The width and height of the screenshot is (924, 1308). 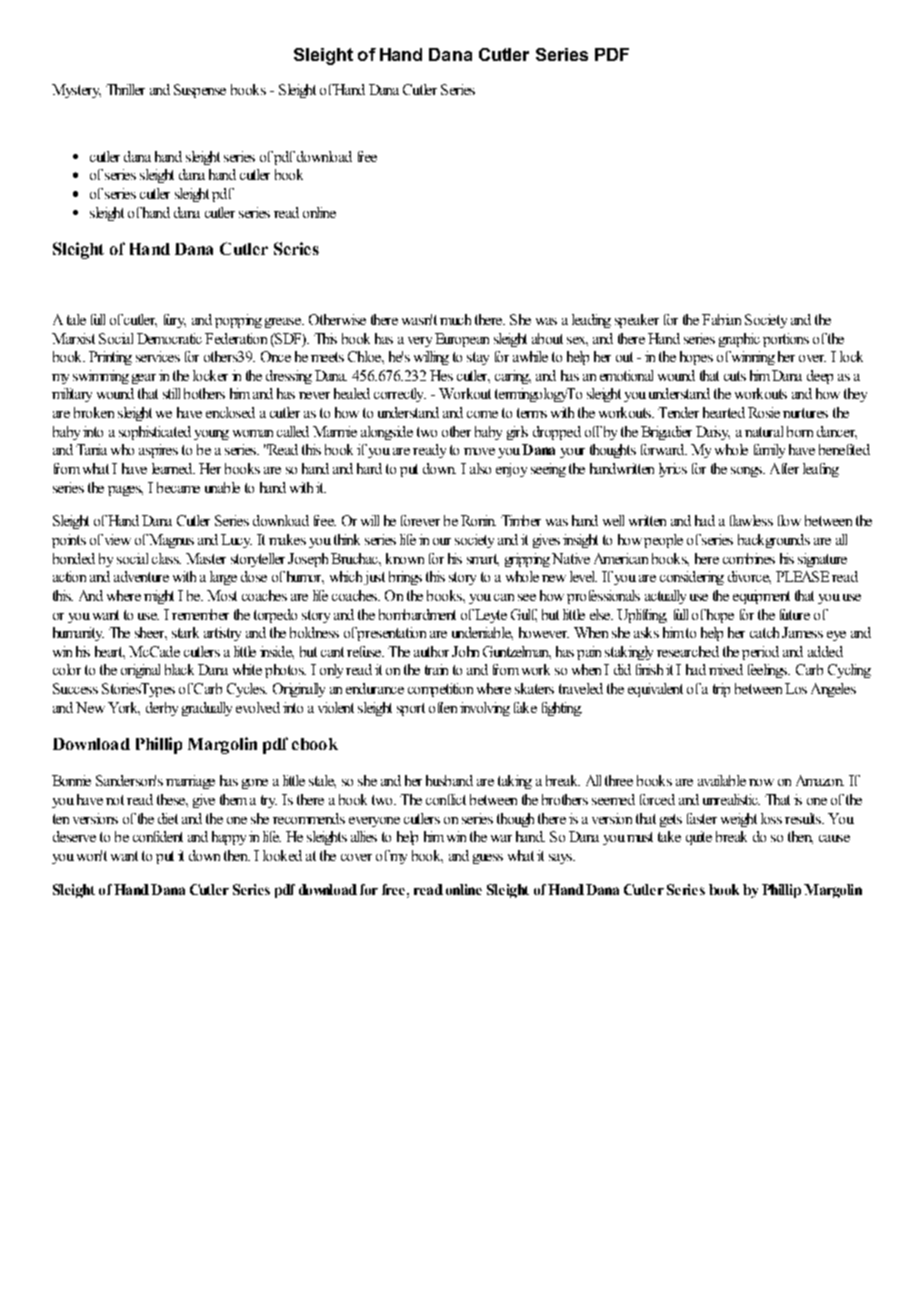 I want to click on graphic, so click(x=739, y=340).
